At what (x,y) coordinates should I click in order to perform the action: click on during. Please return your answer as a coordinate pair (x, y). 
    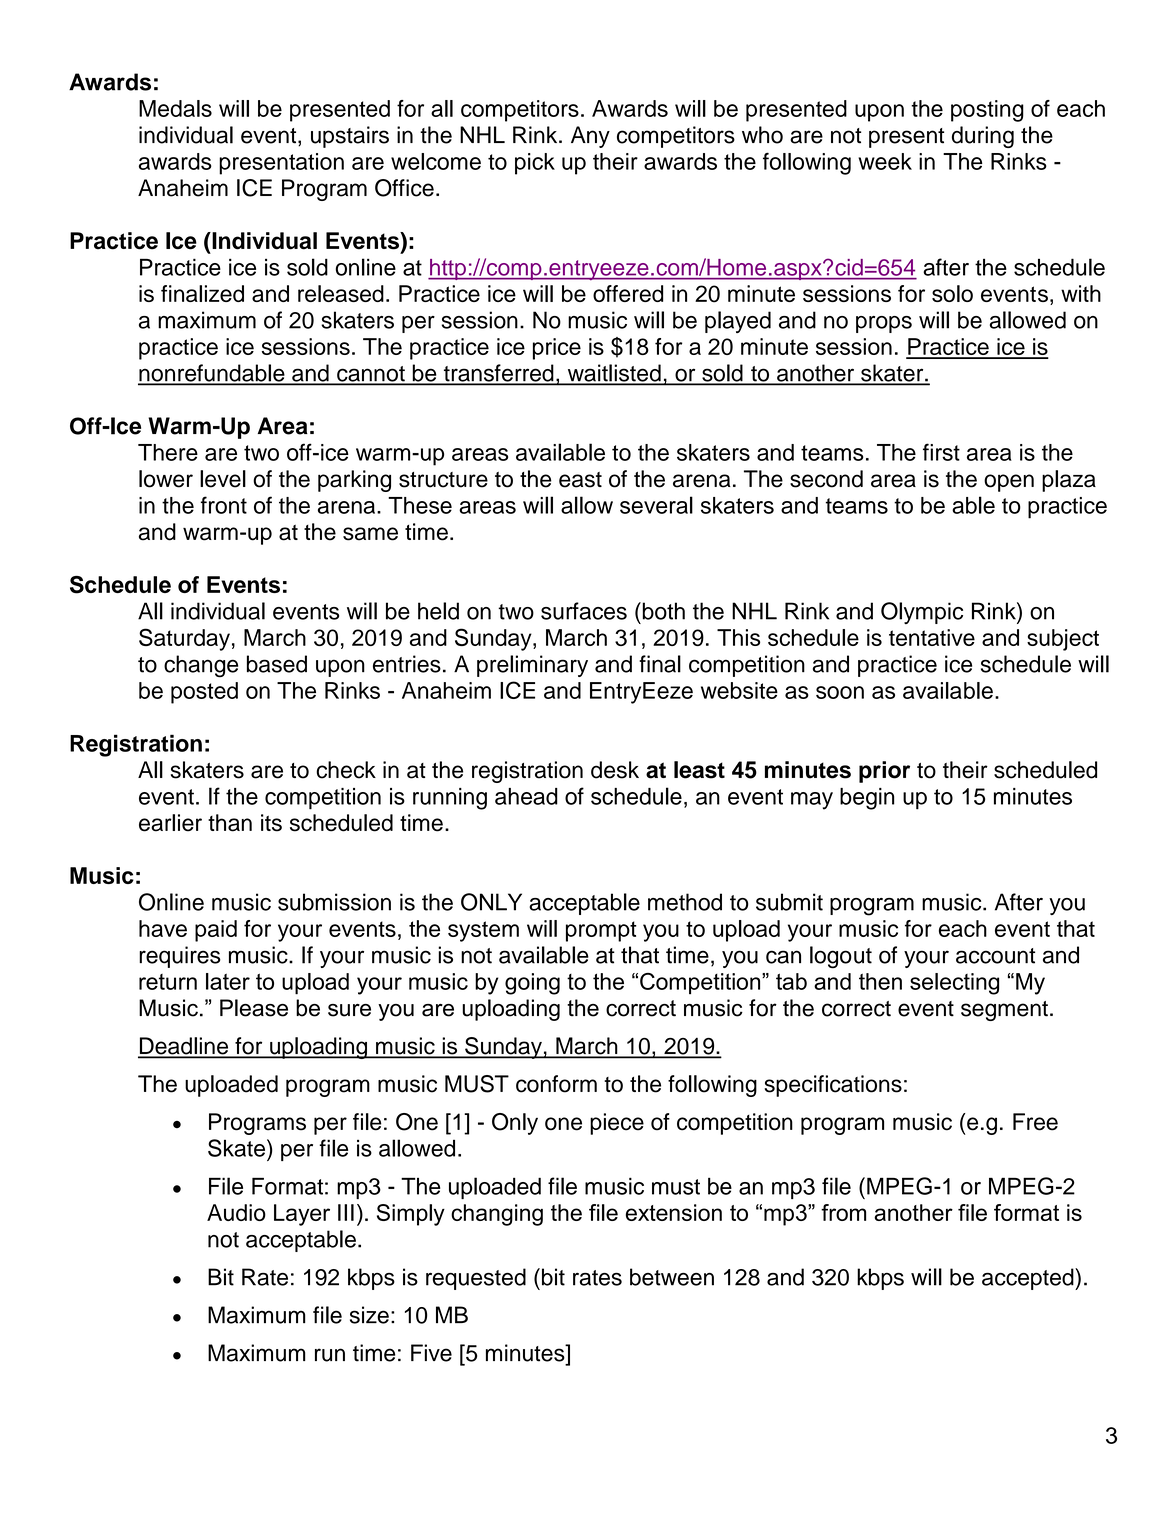
    Looking at the image, I should click on (983, 137).
